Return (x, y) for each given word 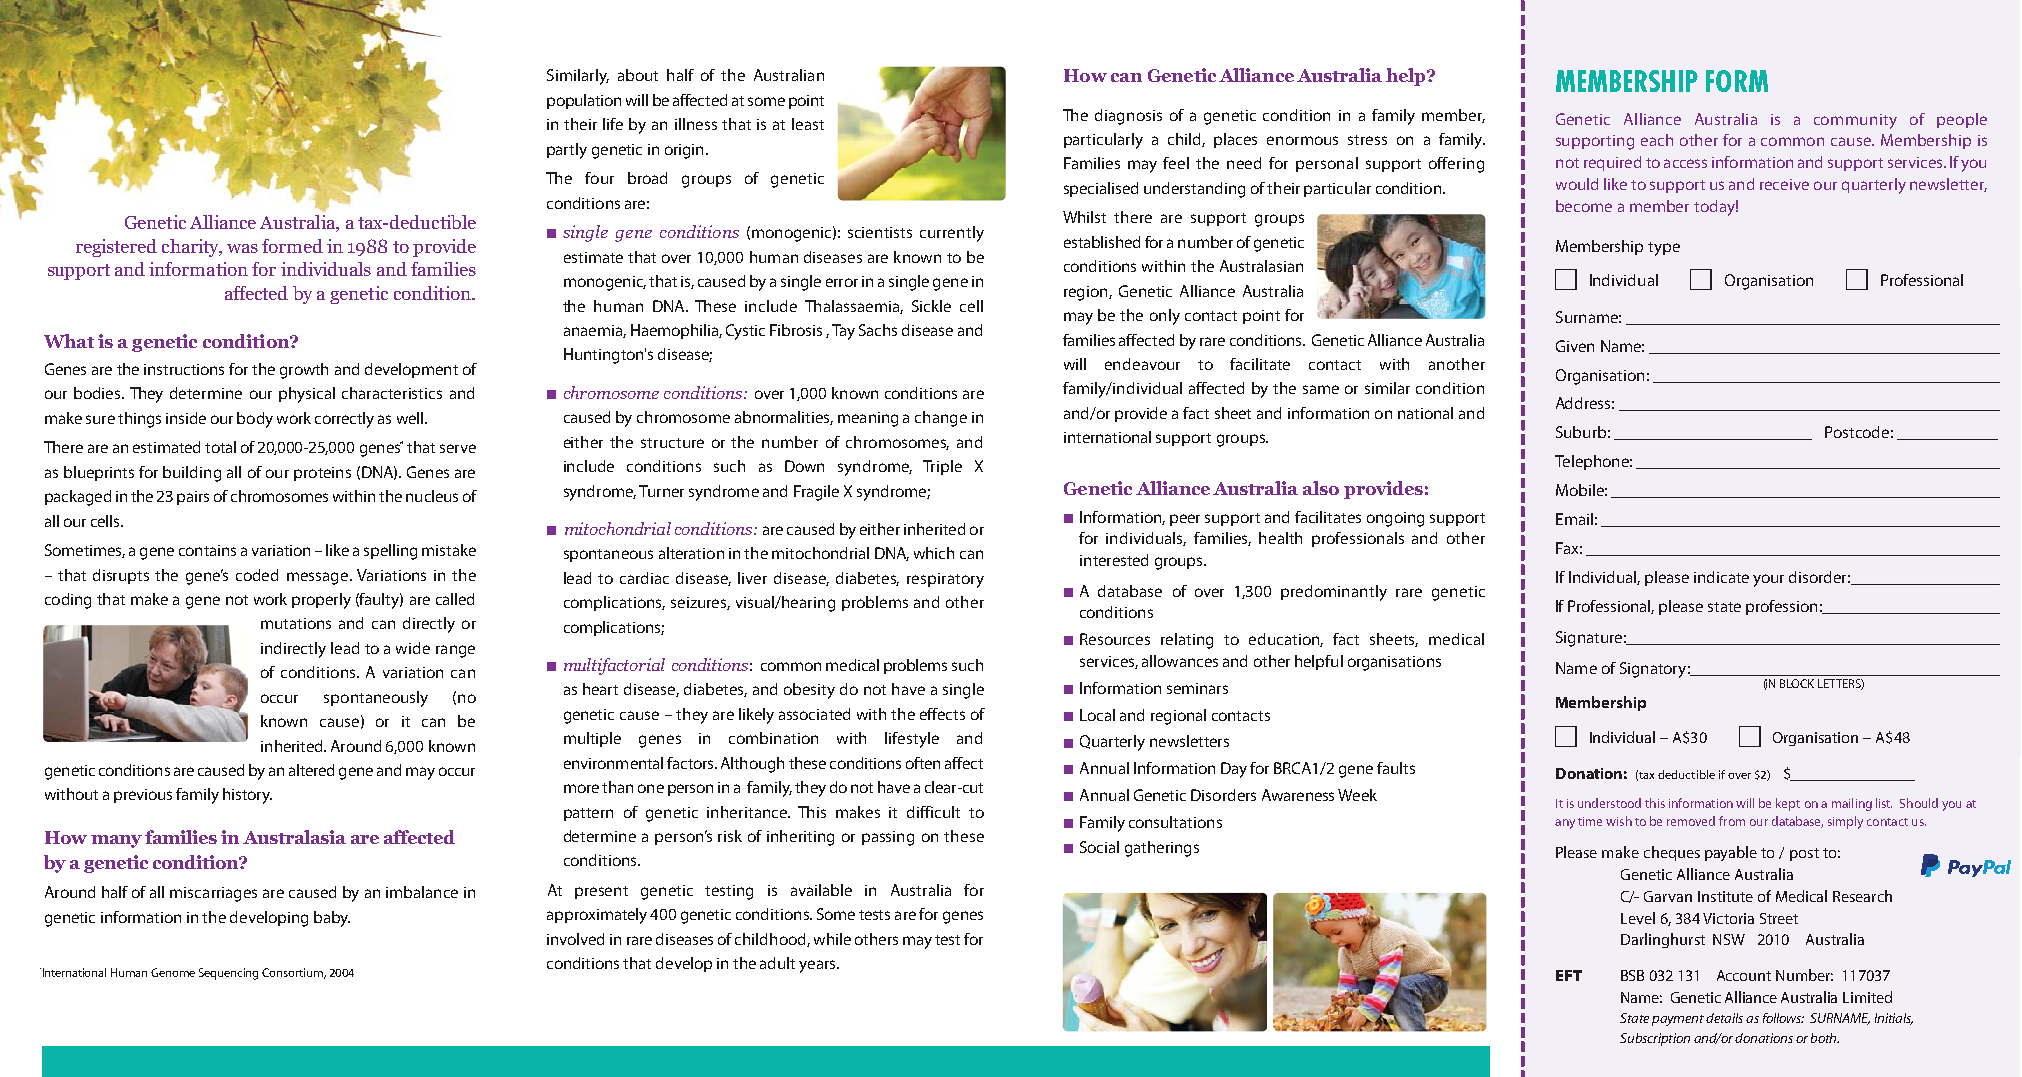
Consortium (294, 973)
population (584, 101)
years (818, 966)
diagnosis (1128, 117)
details (1724, 1018)
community (1855, 121)
